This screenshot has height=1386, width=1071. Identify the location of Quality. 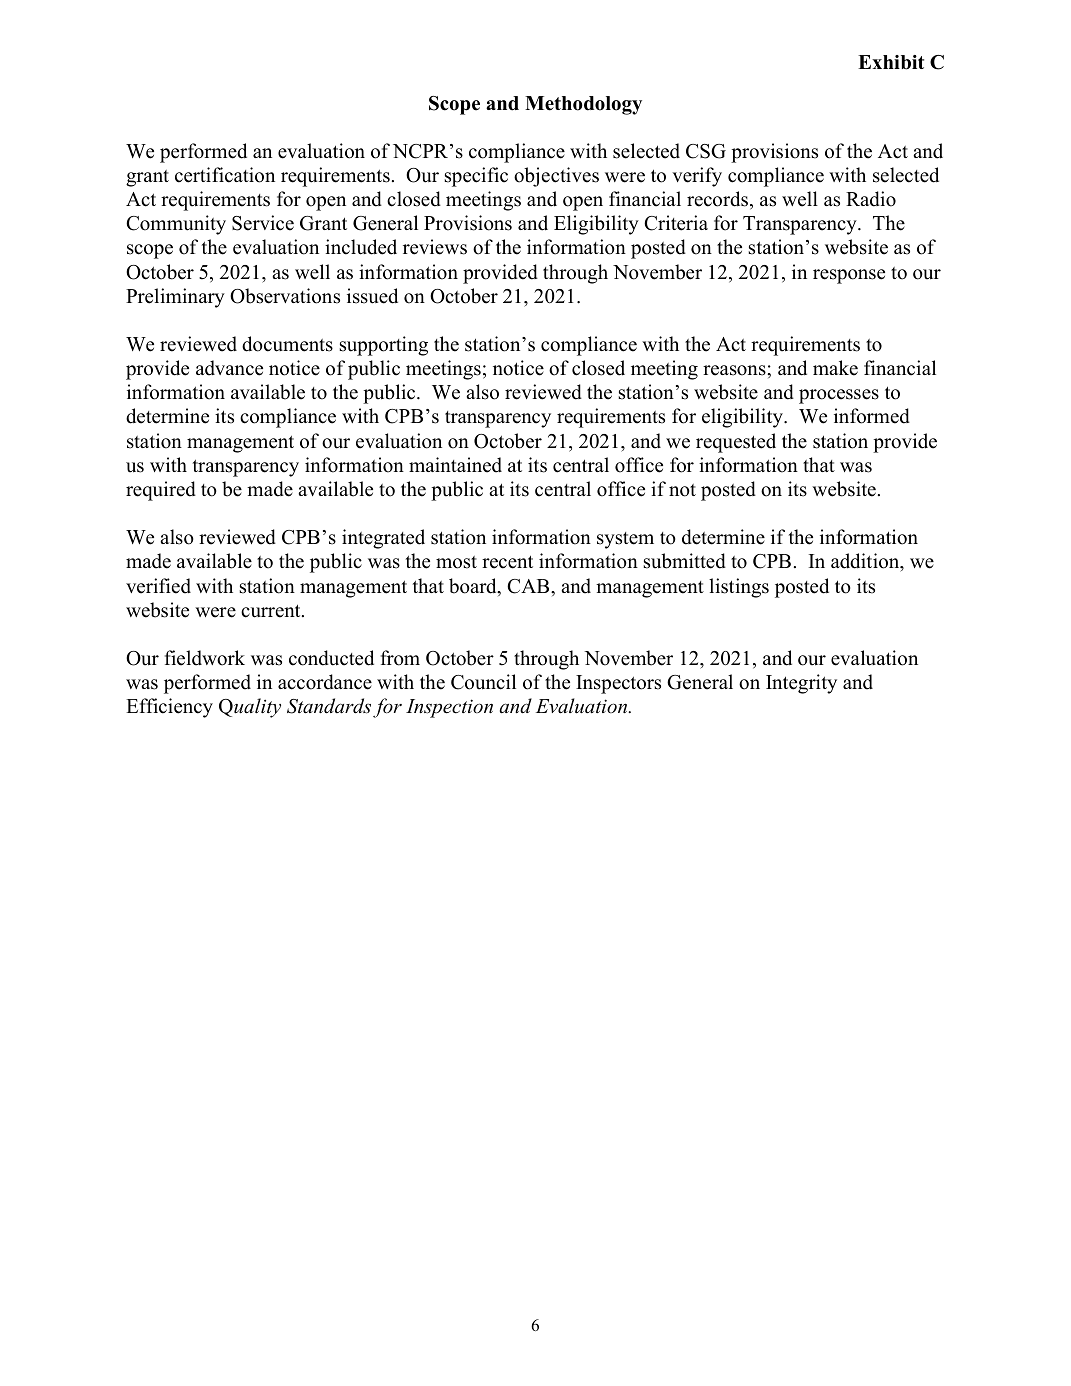
(250, 708).
